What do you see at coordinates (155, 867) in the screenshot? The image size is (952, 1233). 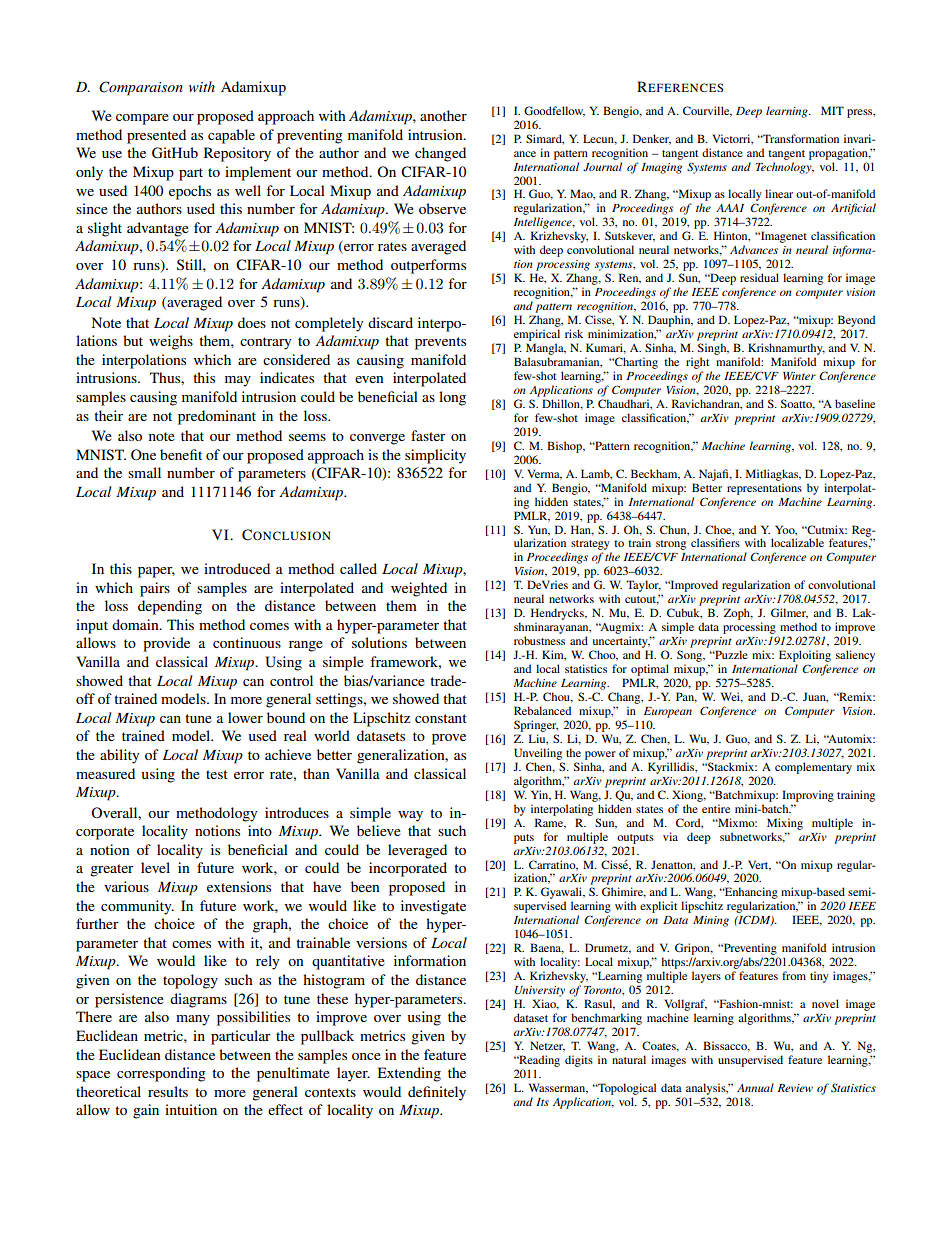 I see `level` at bounding box center [155, 867].
